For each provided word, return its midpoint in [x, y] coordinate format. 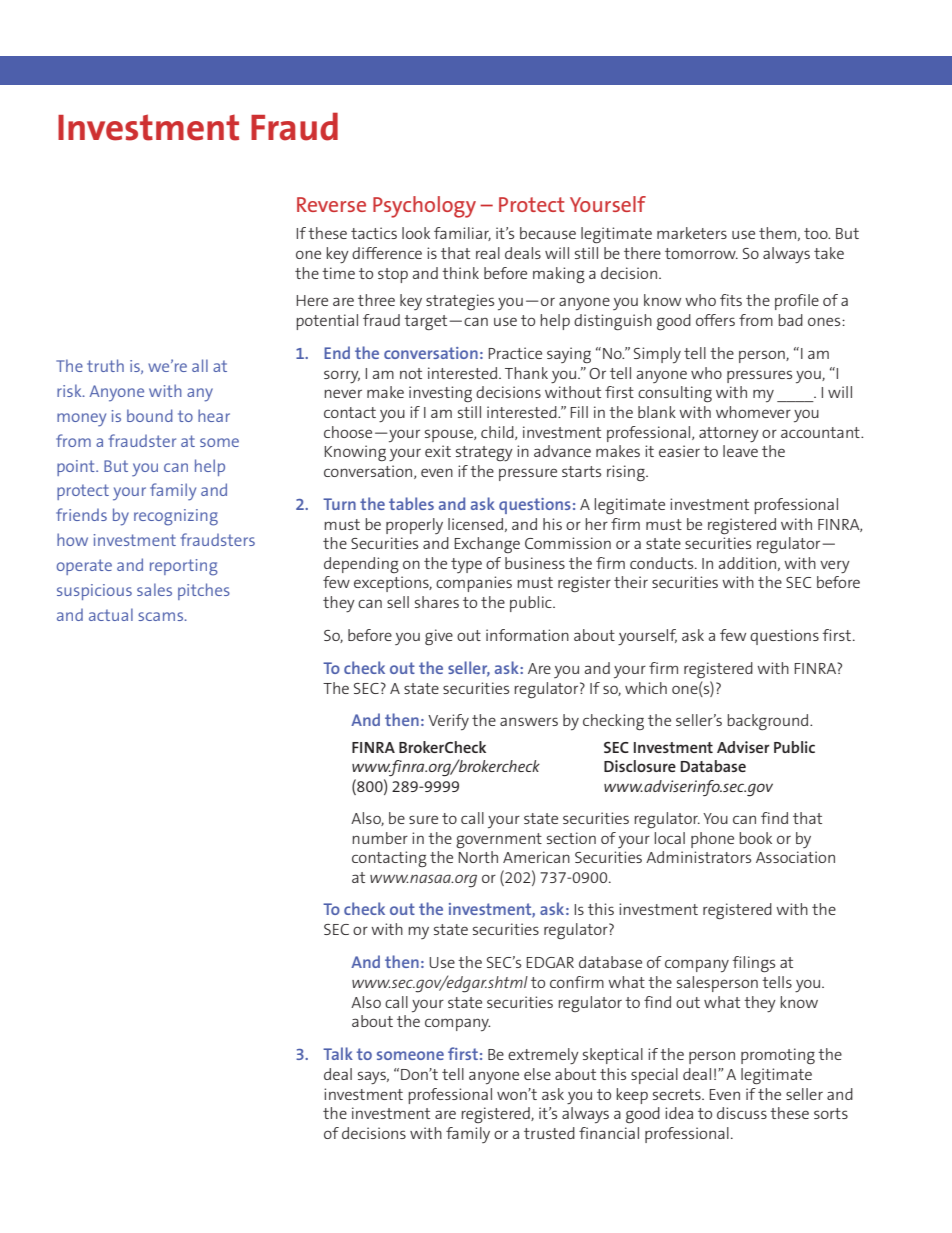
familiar [462, 234]
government [499, 840]
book [755, 838]
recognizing [176, 517]
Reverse [331, 204]
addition [747, 563]
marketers [692, 233]
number [380, 838]
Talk [338, 1053]
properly [414, 526]
